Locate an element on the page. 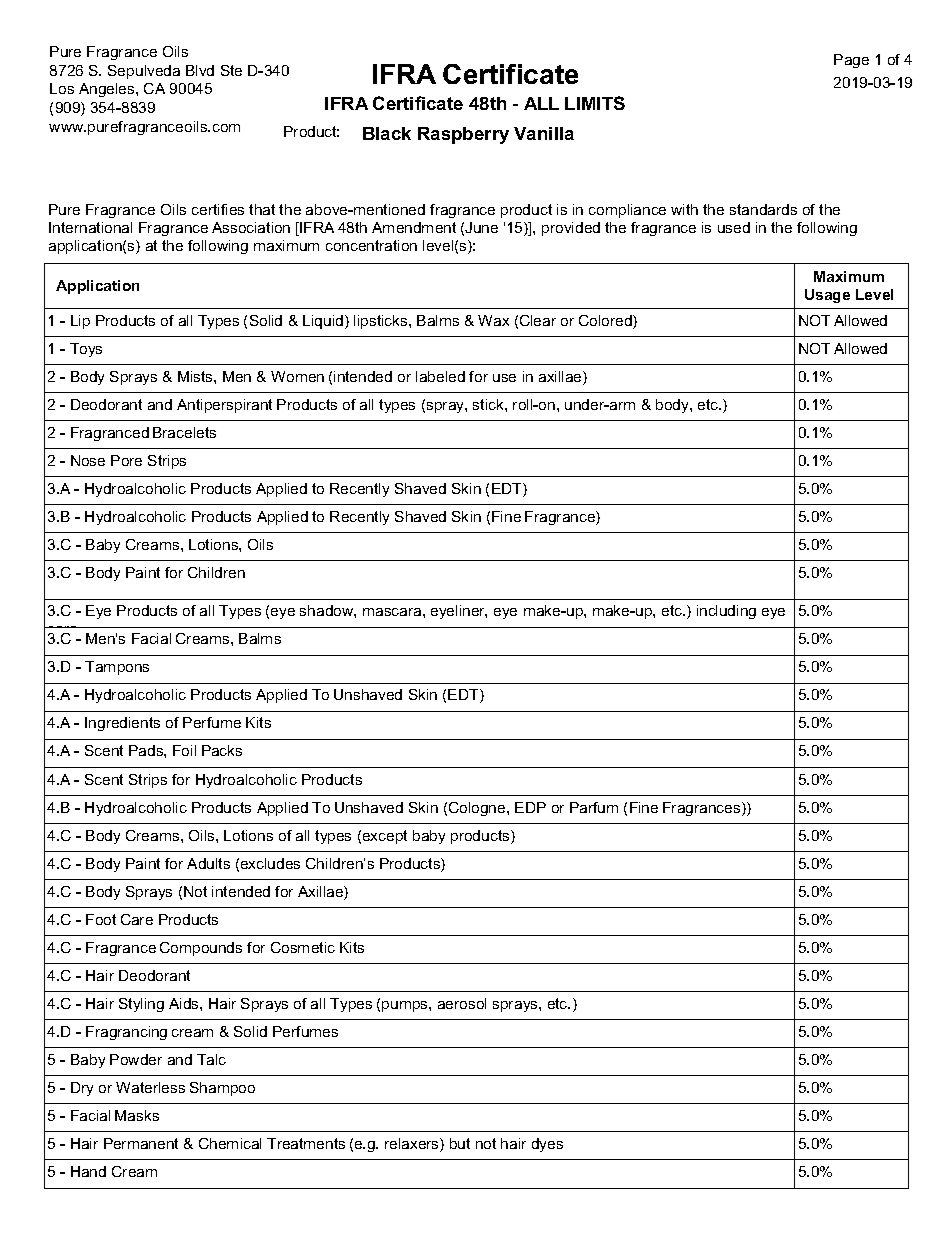 The width and height of the image is (952, 1233). including is located at coordinates (726, 612).
